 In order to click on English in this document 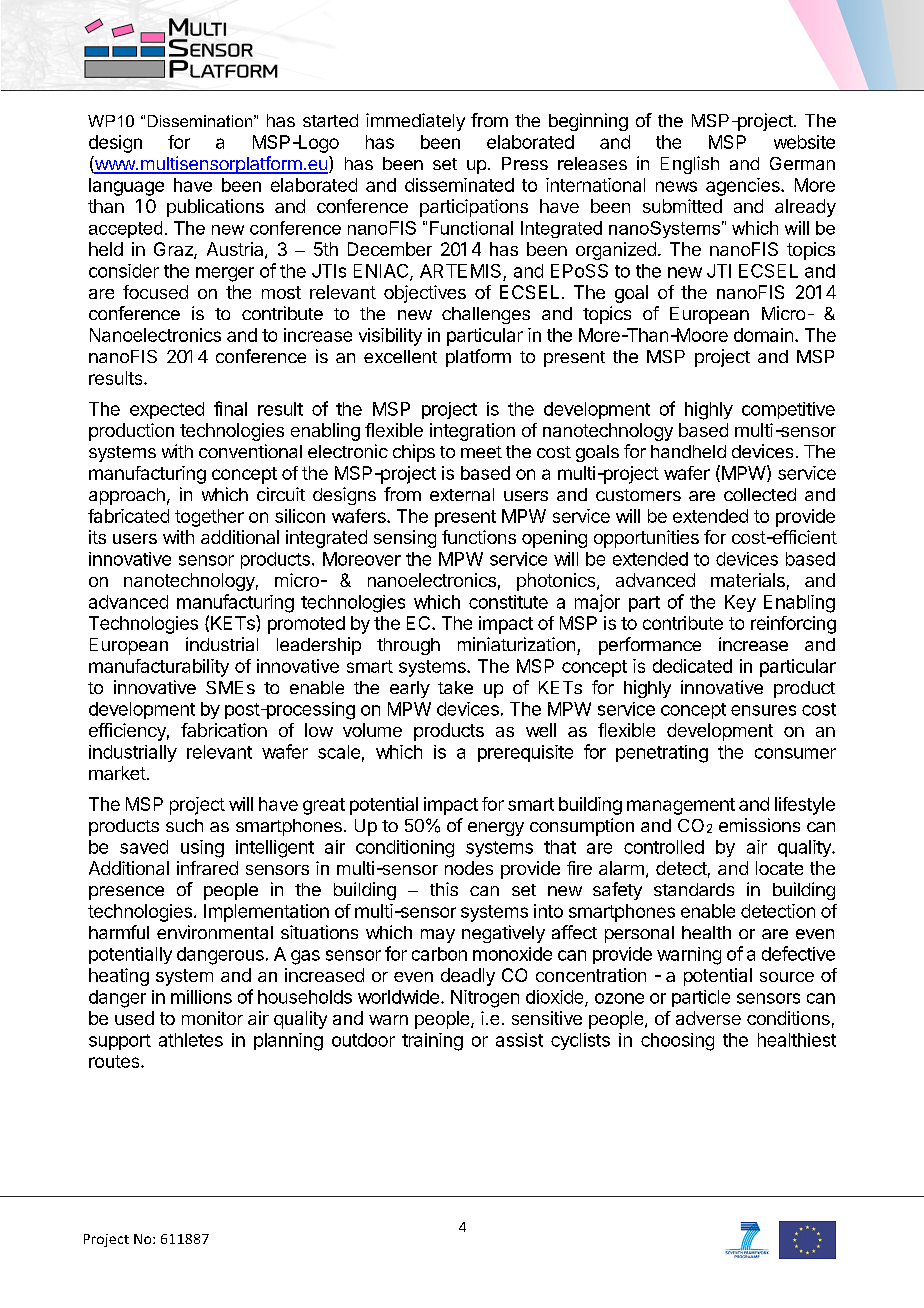, I will do `click(690, 165)`.
